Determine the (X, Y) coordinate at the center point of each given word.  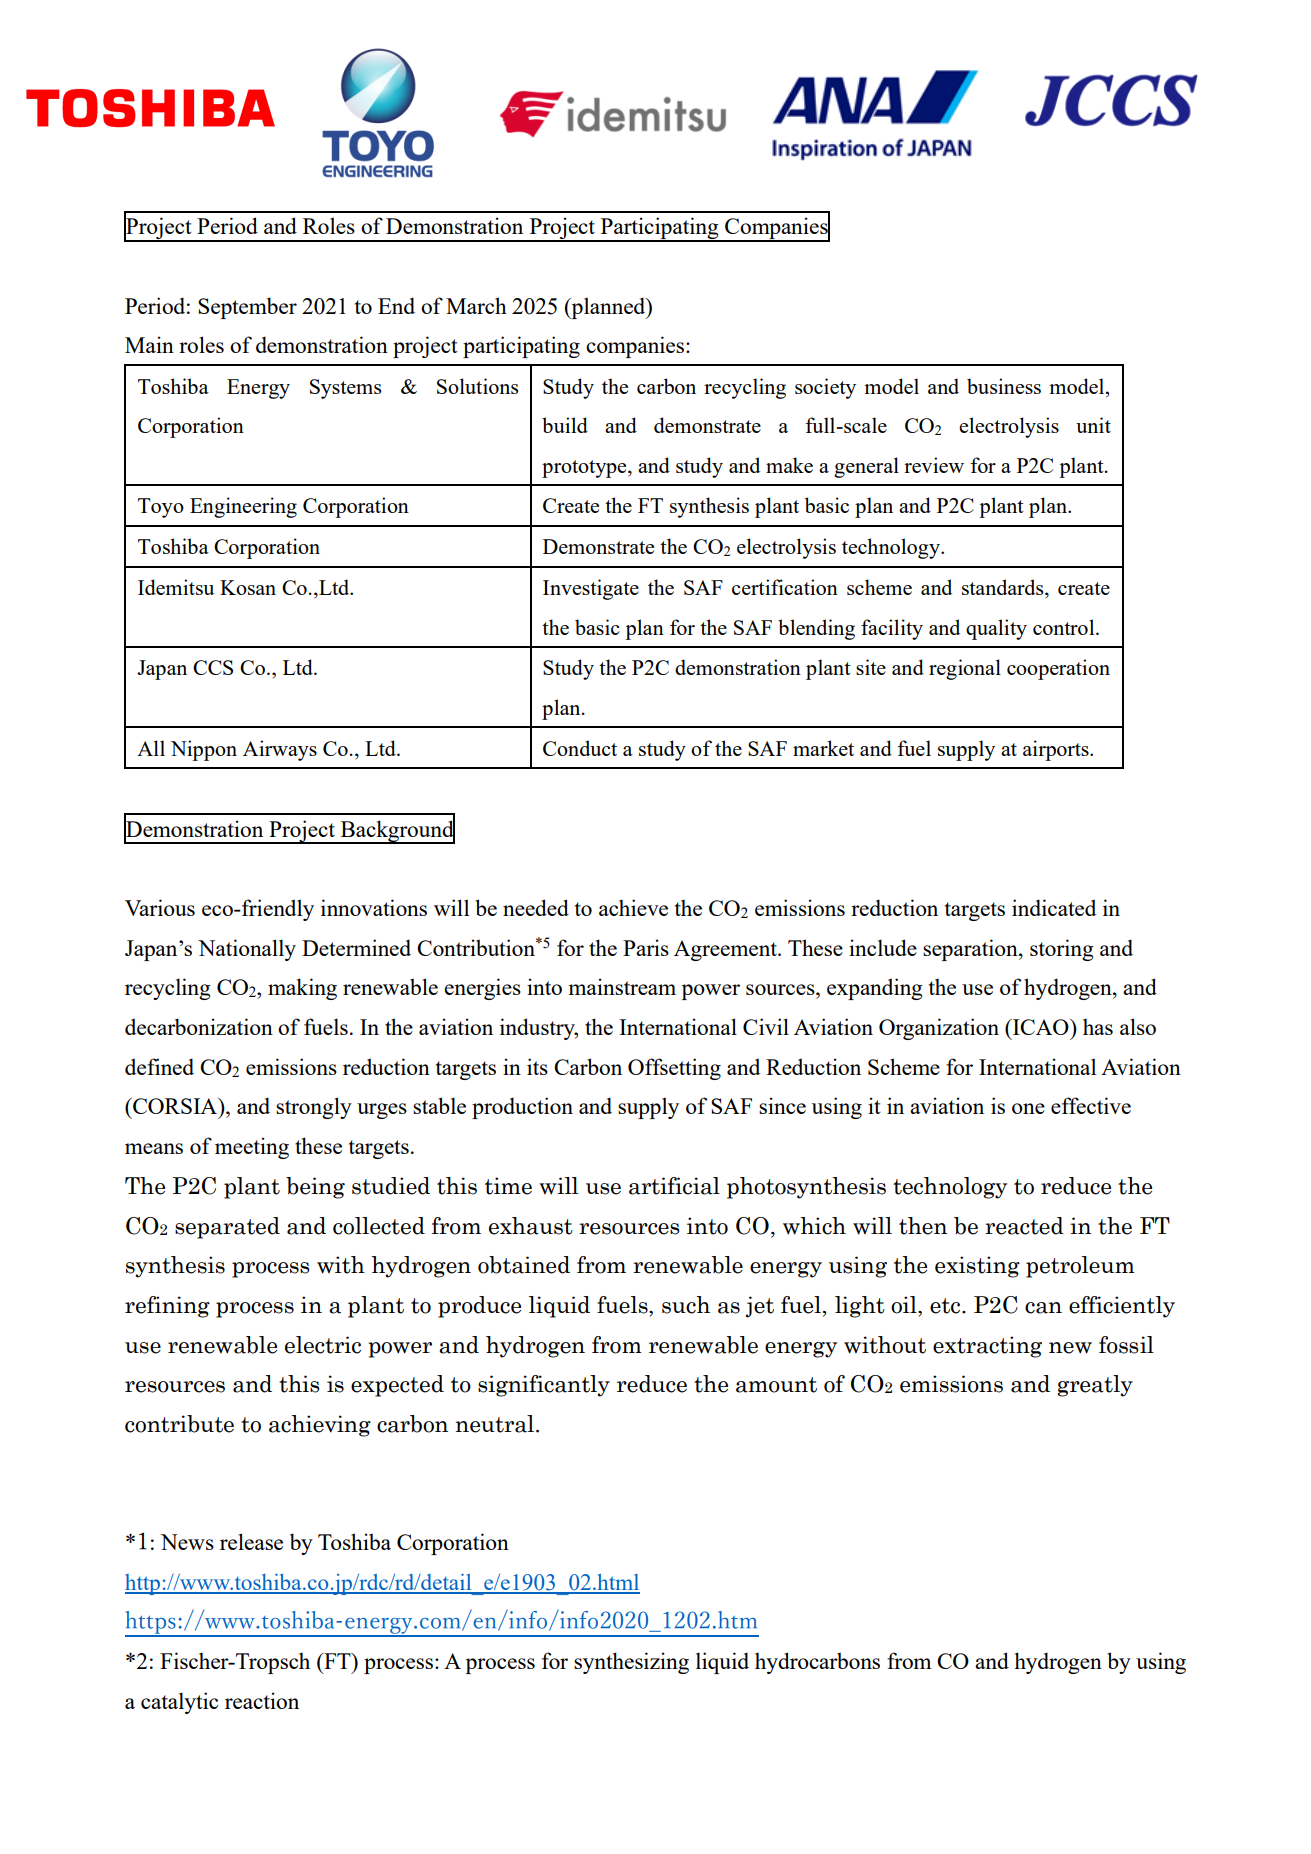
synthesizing (631, 1663)
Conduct (580, 748)
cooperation (1058, 669)
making (302, 989)
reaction (262, 1700)
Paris (646, 947)
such (686, 1305)
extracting (987, 1347)
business (1004, 386)
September (247, 308)
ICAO (1041, 1027)
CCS (213, 667)
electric (323, 1345)
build (565, 425)
